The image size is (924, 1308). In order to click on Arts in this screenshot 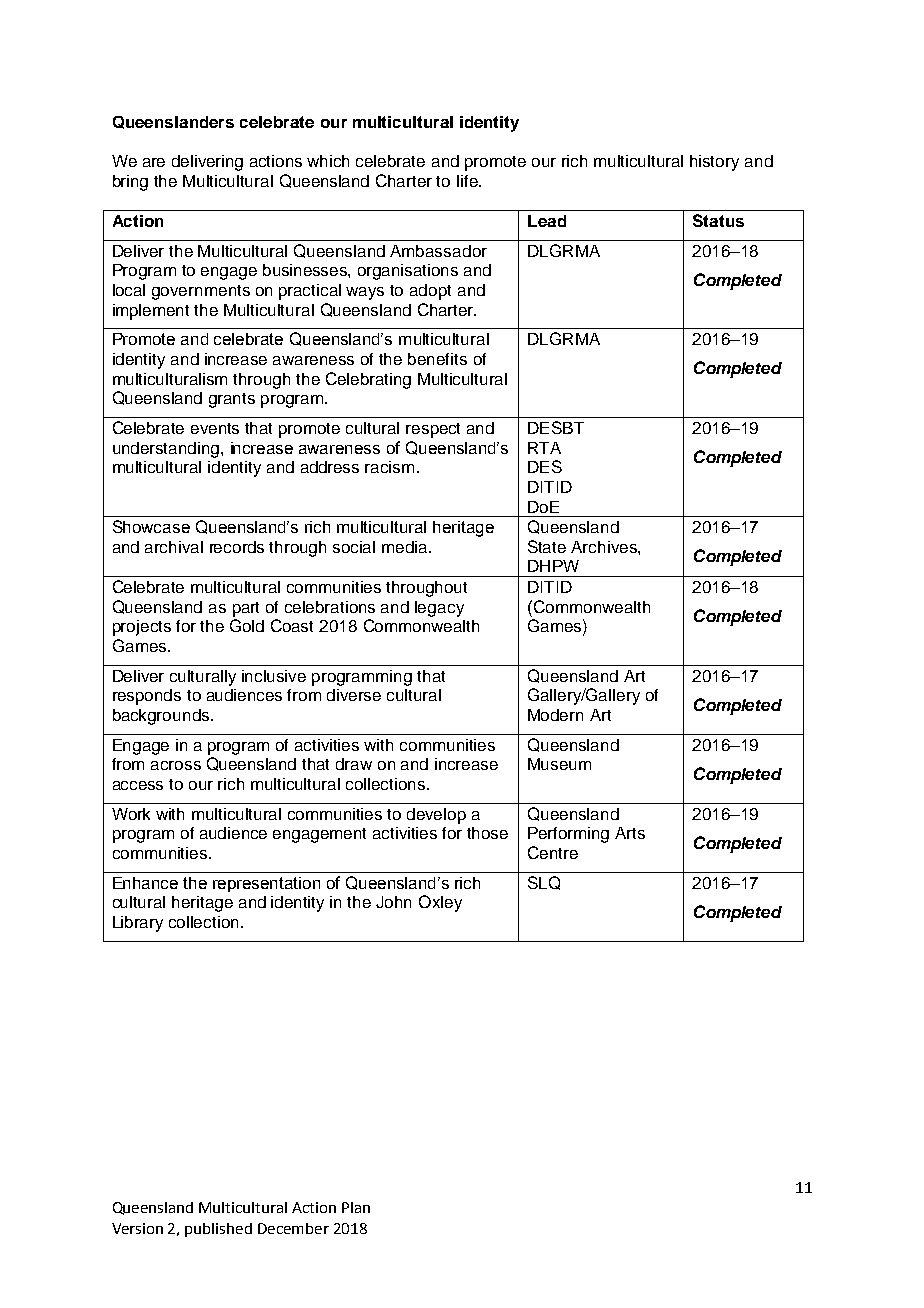, I will do `click(630, 833)`.
